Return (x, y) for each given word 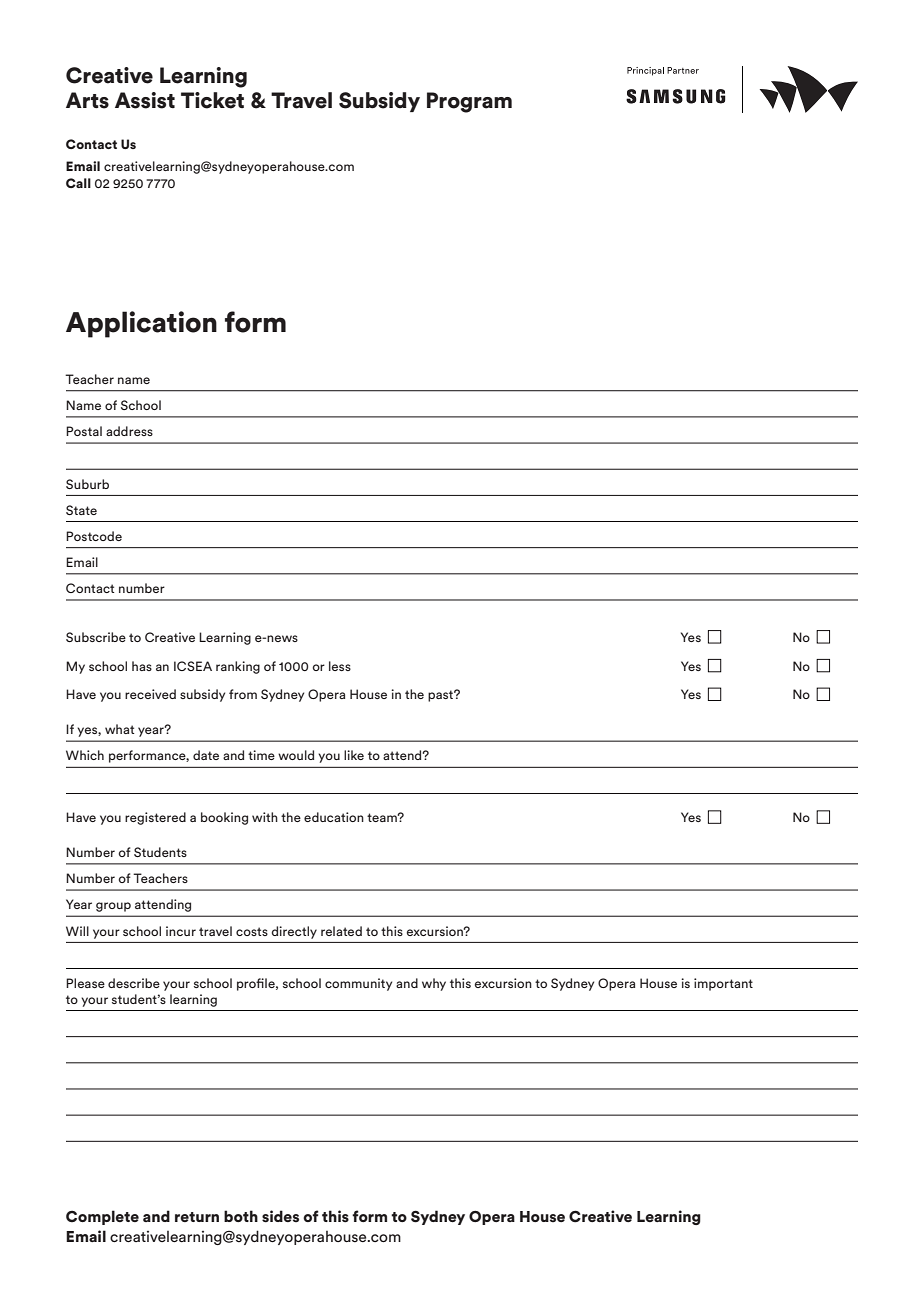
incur (181, 931)
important (723, 984)
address (129, 431)
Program (469, 102)
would (296, 755)
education (334, 817)
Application (141, 324)
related (341, 931)
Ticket (212, 100)
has (142, 666)
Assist (145, 100)
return (197, 1217)
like (354, 755)
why (434, 984)
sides (280, 1216)
